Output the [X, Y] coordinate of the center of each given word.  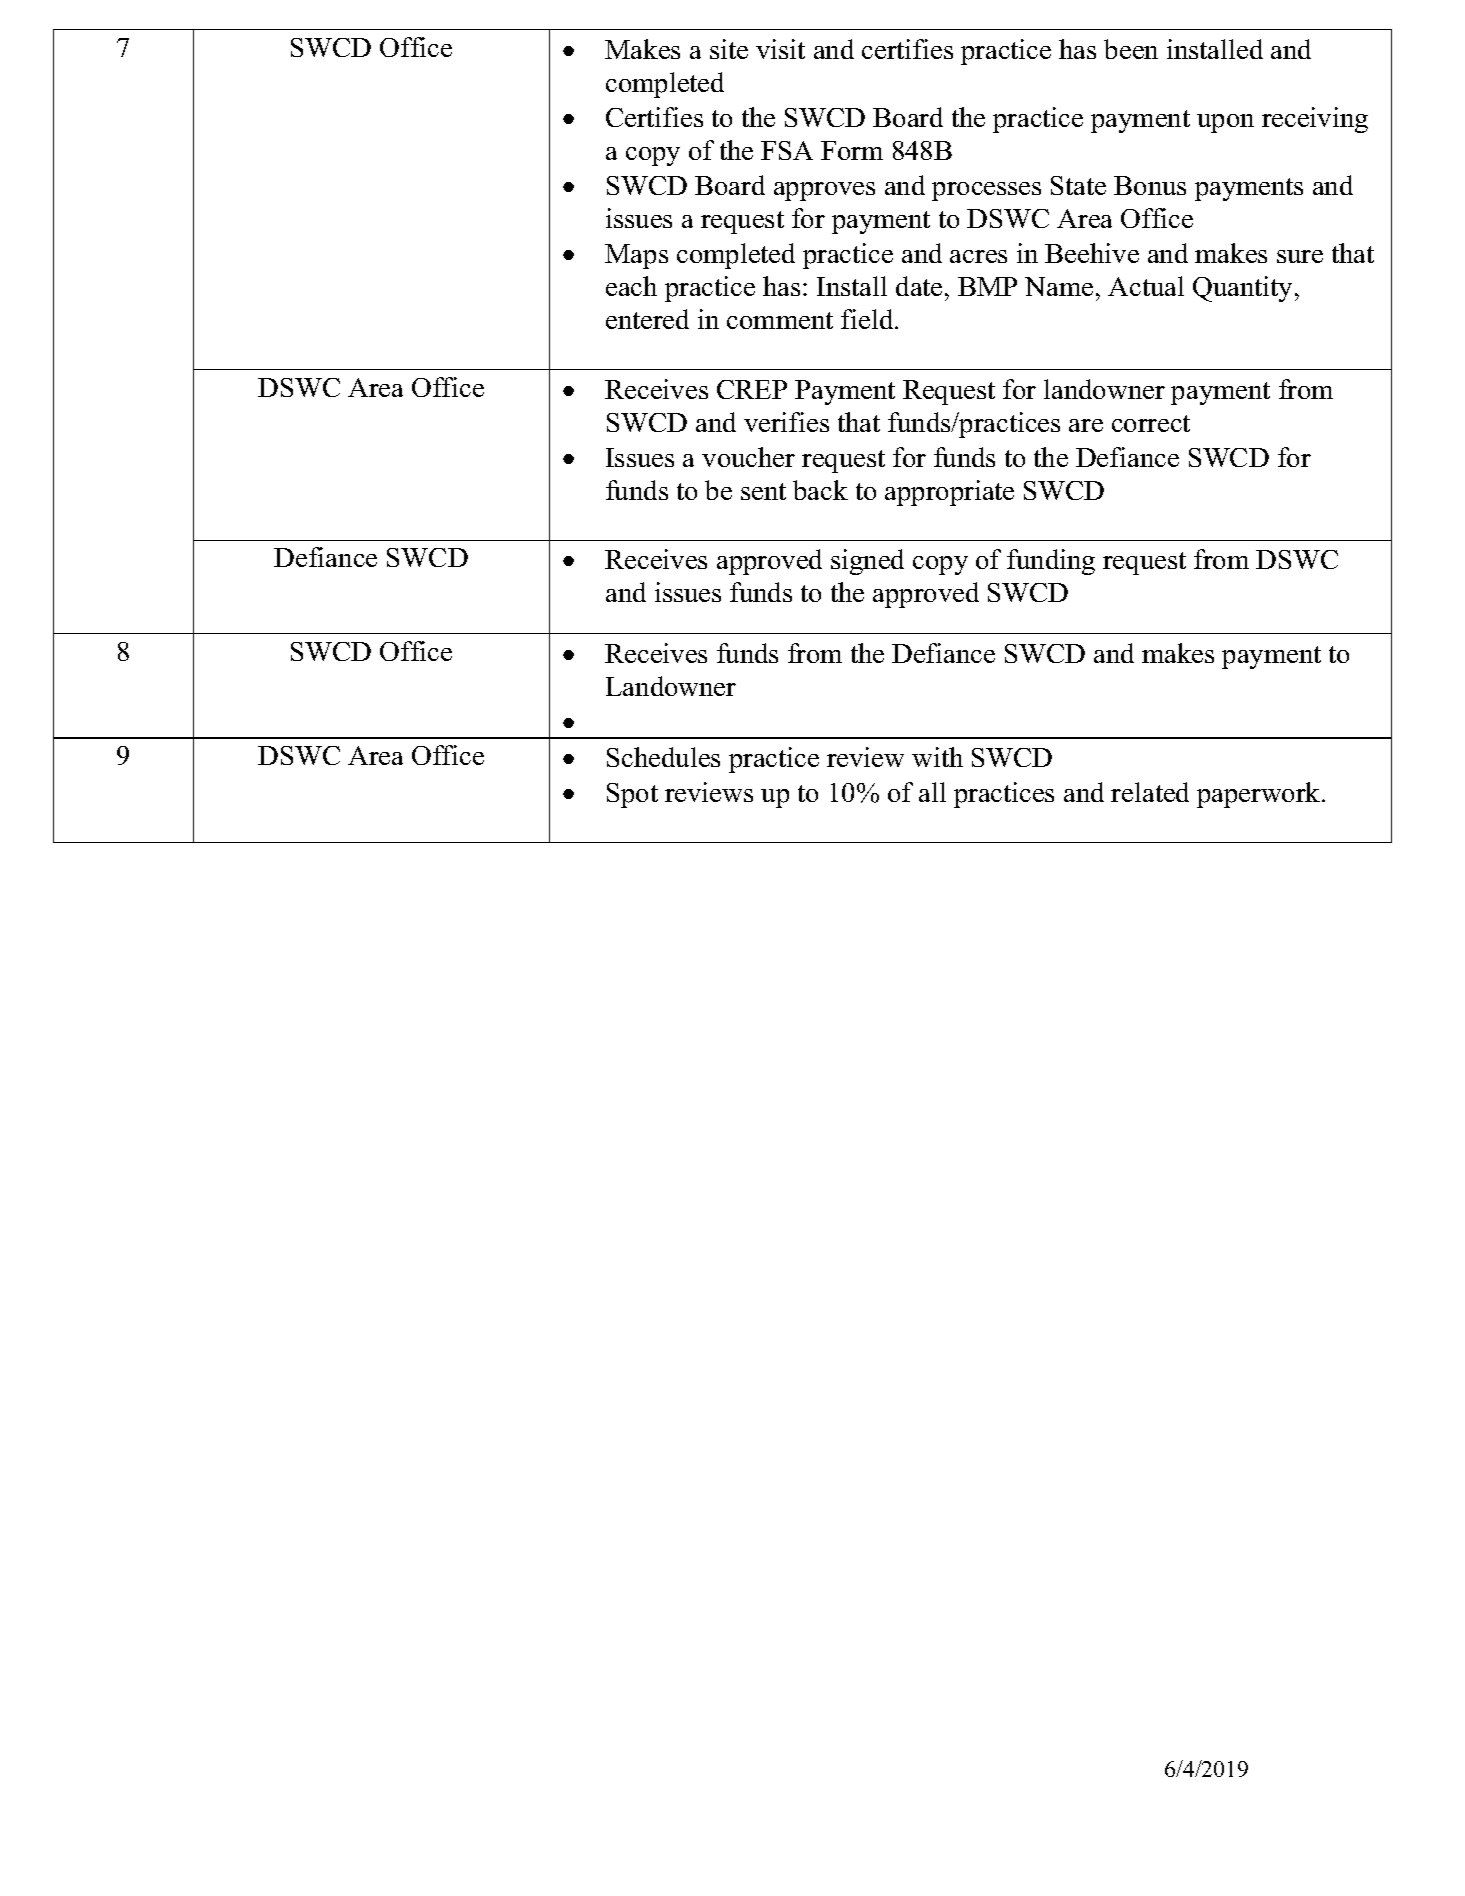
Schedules [663, 757]
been [1131, 49]
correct [1151, 423]
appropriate [949, 493]
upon [1225, 123]
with [937, 757]
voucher [748, 457]
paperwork [1260, 795]
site [729, 49]
